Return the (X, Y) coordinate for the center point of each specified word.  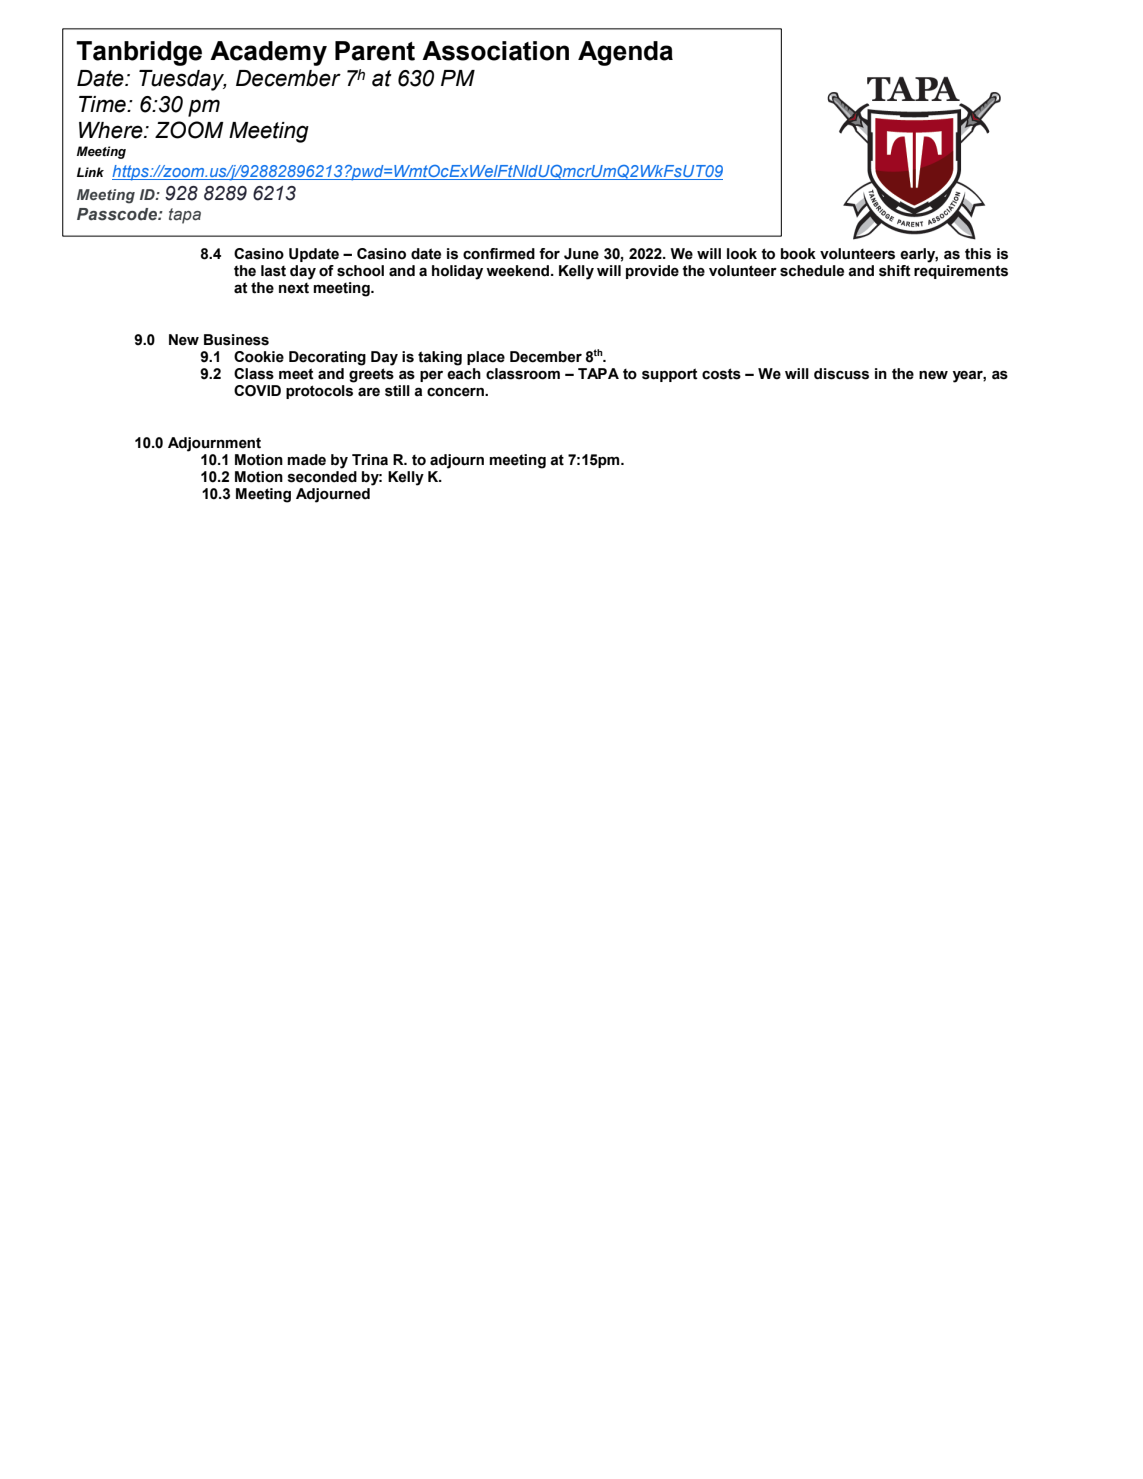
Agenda (625, 53)
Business (236, 340)
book (798, 254)
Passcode (118, 214)
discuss (841, 374)
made (306, 460)
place (486, 358)
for (549, 254)
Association (495, 51)
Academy (268, 53)
